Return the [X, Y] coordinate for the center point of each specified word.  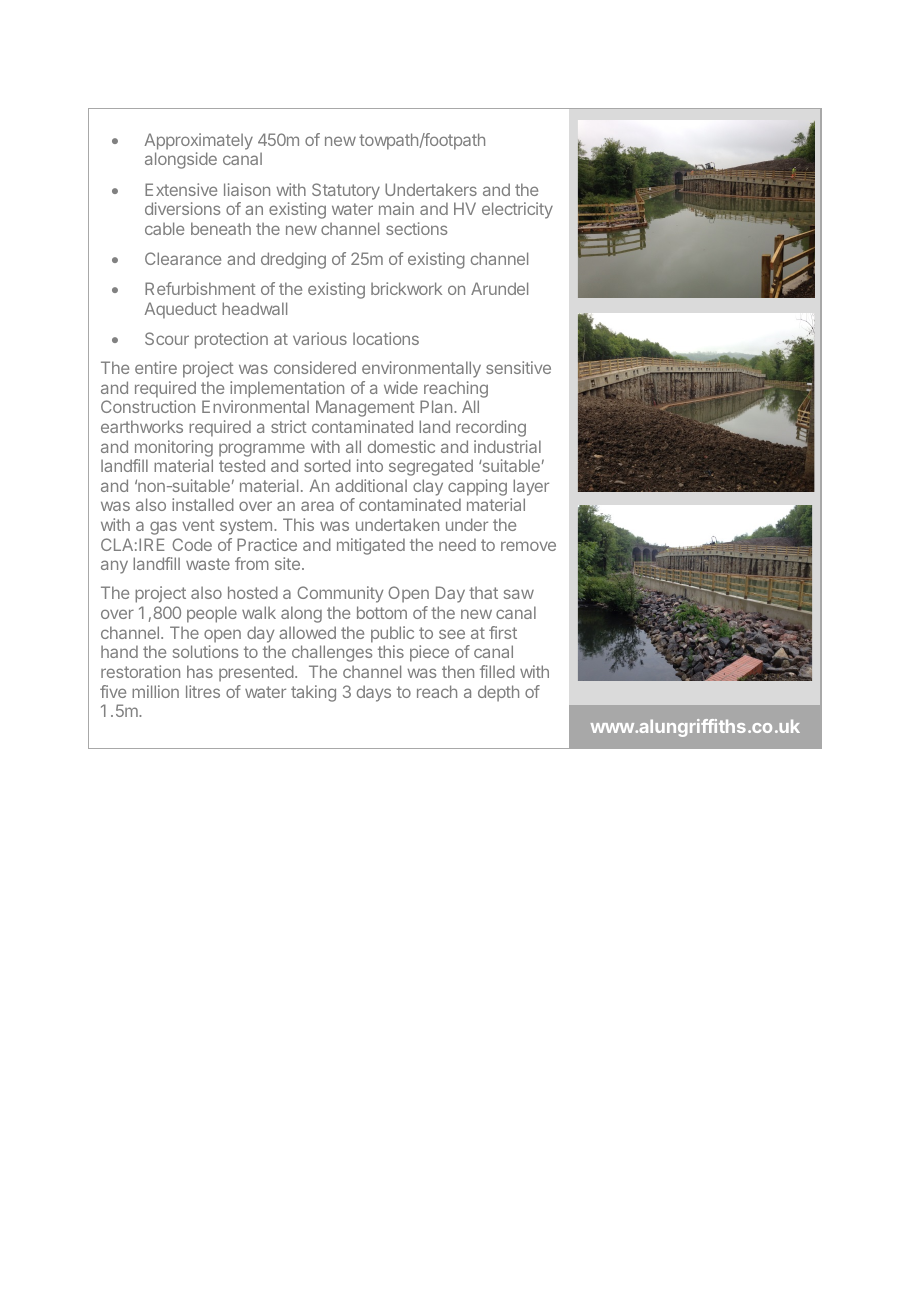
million [155, 691]
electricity [517, 210]
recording [491, 428]
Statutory [346, 191]
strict [289, 426]
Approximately [199, 141]
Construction [148, 406]
